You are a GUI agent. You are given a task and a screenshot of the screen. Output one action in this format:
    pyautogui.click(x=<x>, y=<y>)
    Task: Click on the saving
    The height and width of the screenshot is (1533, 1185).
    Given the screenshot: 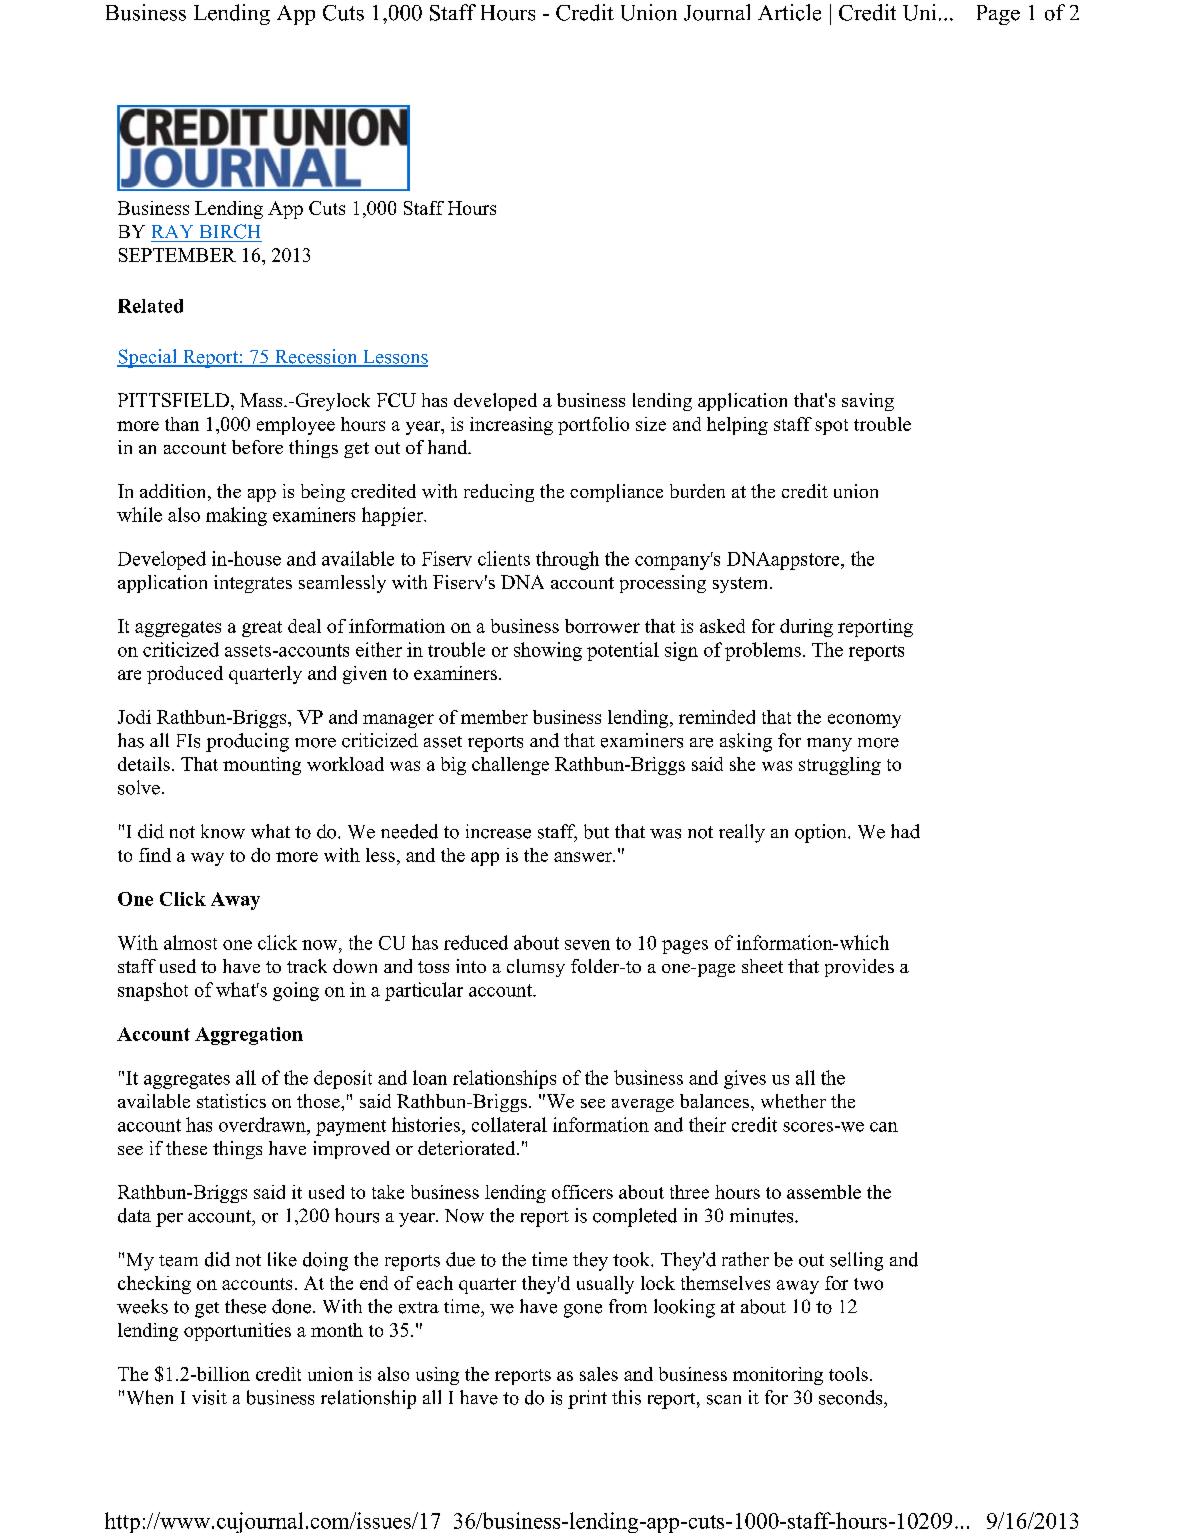 What is the action you would take?
    pyautogui.click(x=868, y=402)
